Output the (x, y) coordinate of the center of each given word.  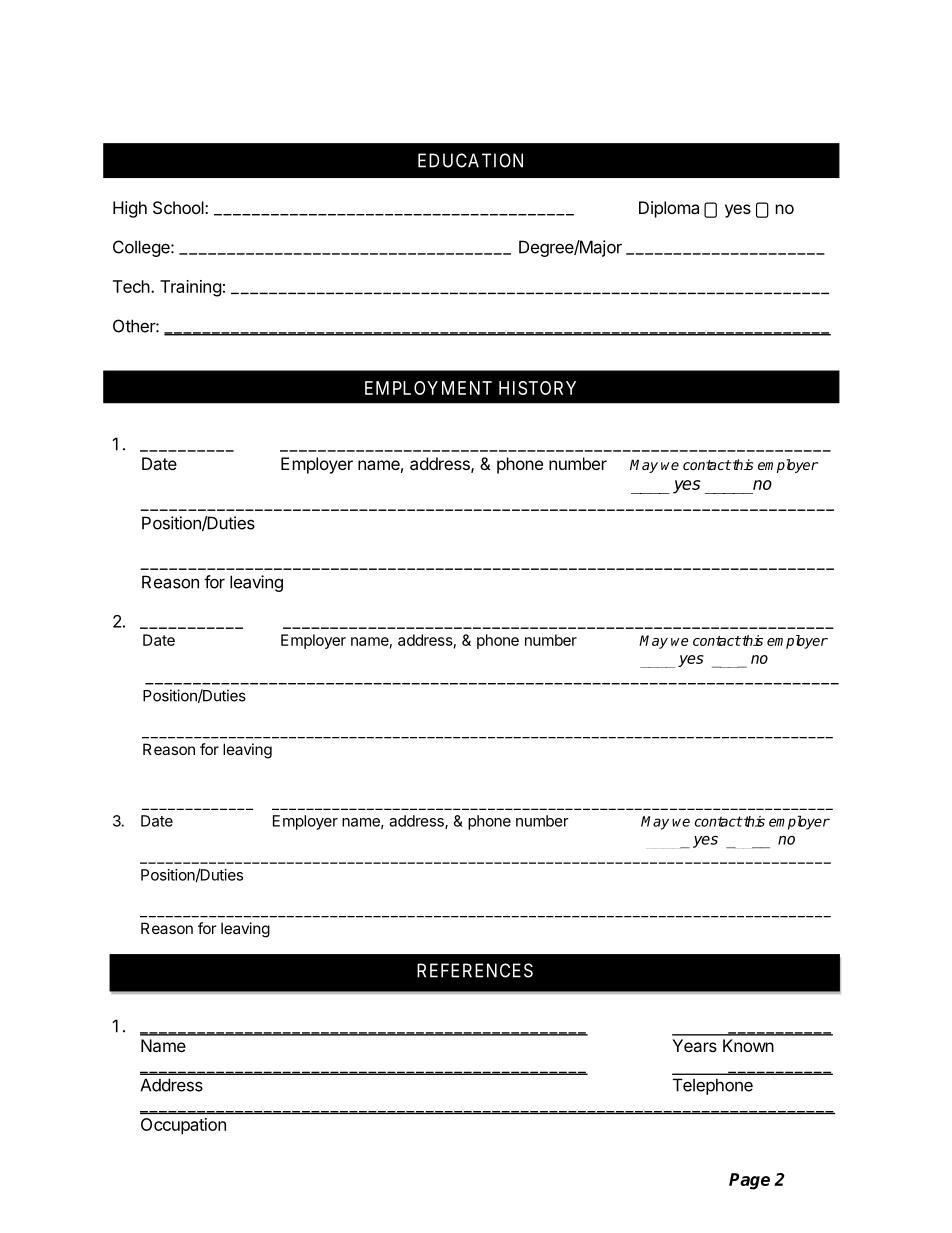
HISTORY (537, 388)
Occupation (183, 1126)
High (130, 209)
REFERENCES (475, 970)
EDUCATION (470, 160)
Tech (131, 286)
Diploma (669, 209)
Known (748, 1045)
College (142, 248)
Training (191, 288)
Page (749, 1181)
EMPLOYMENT (428, 388)
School (179, 207)
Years (694, 1045)
